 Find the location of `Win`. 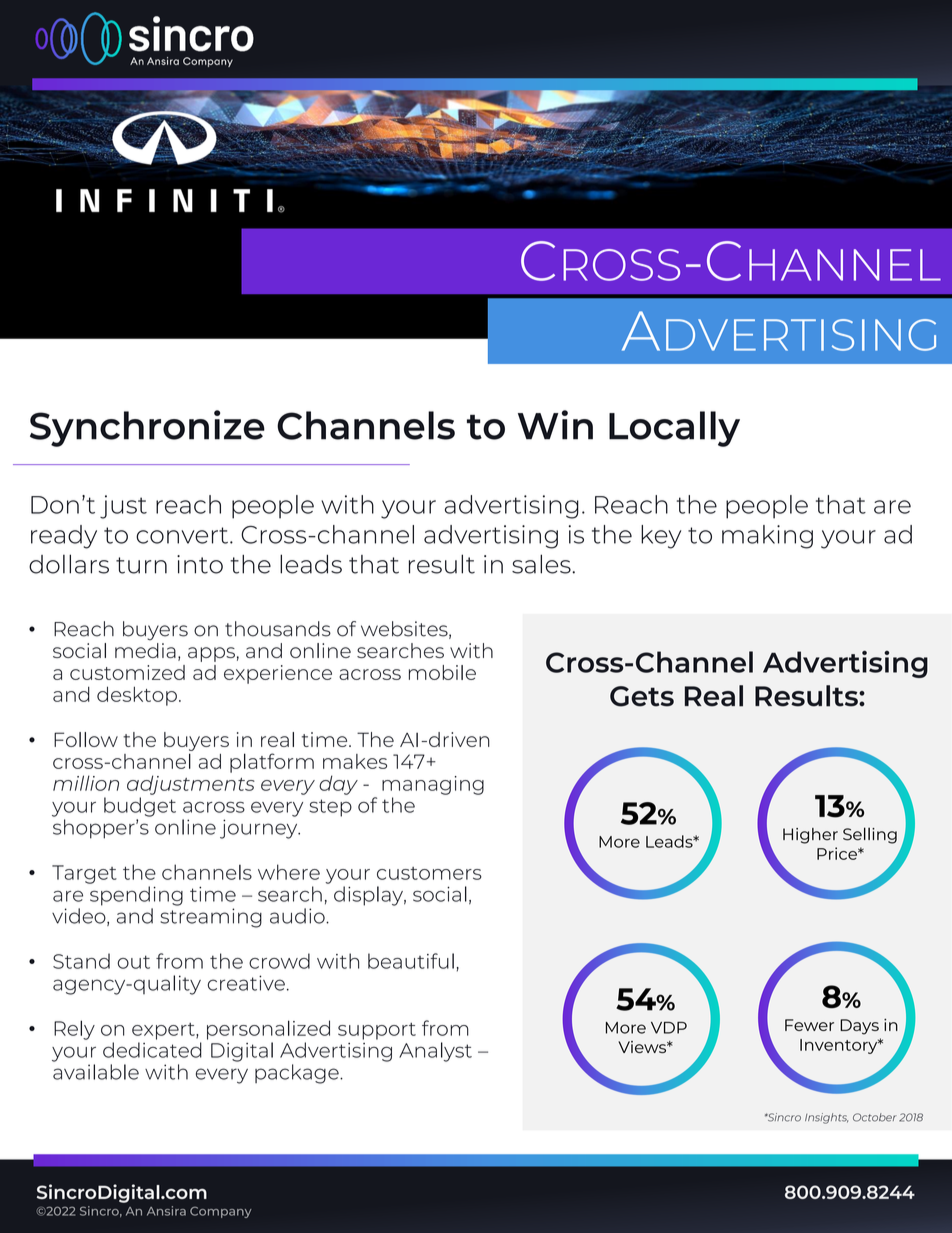

Win is located at coordinates (555, 425).
